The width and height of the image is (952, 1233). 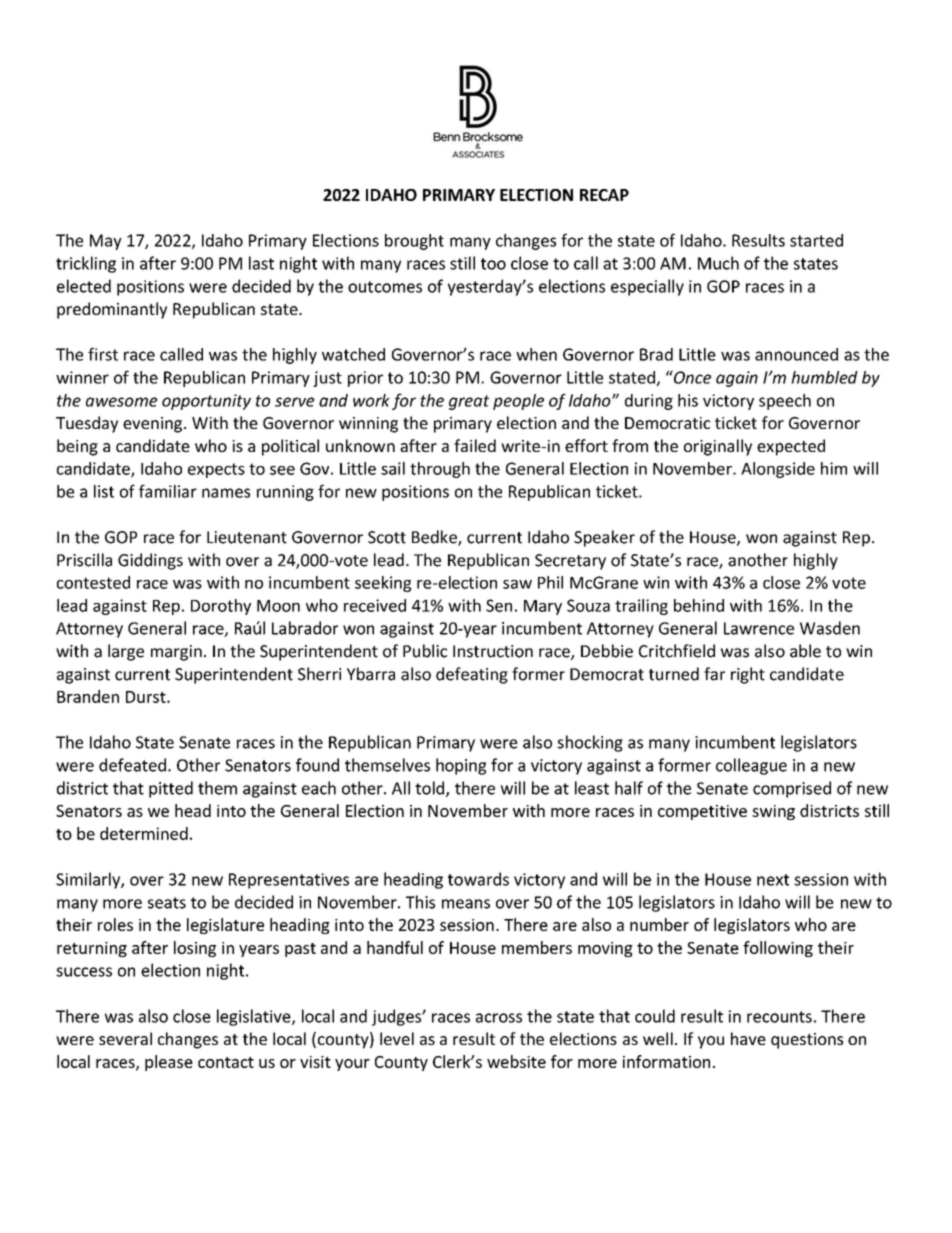 What do you see at coordinates (169, 1063) in the image?
I see `please` at bounding box center [169, 1063].
